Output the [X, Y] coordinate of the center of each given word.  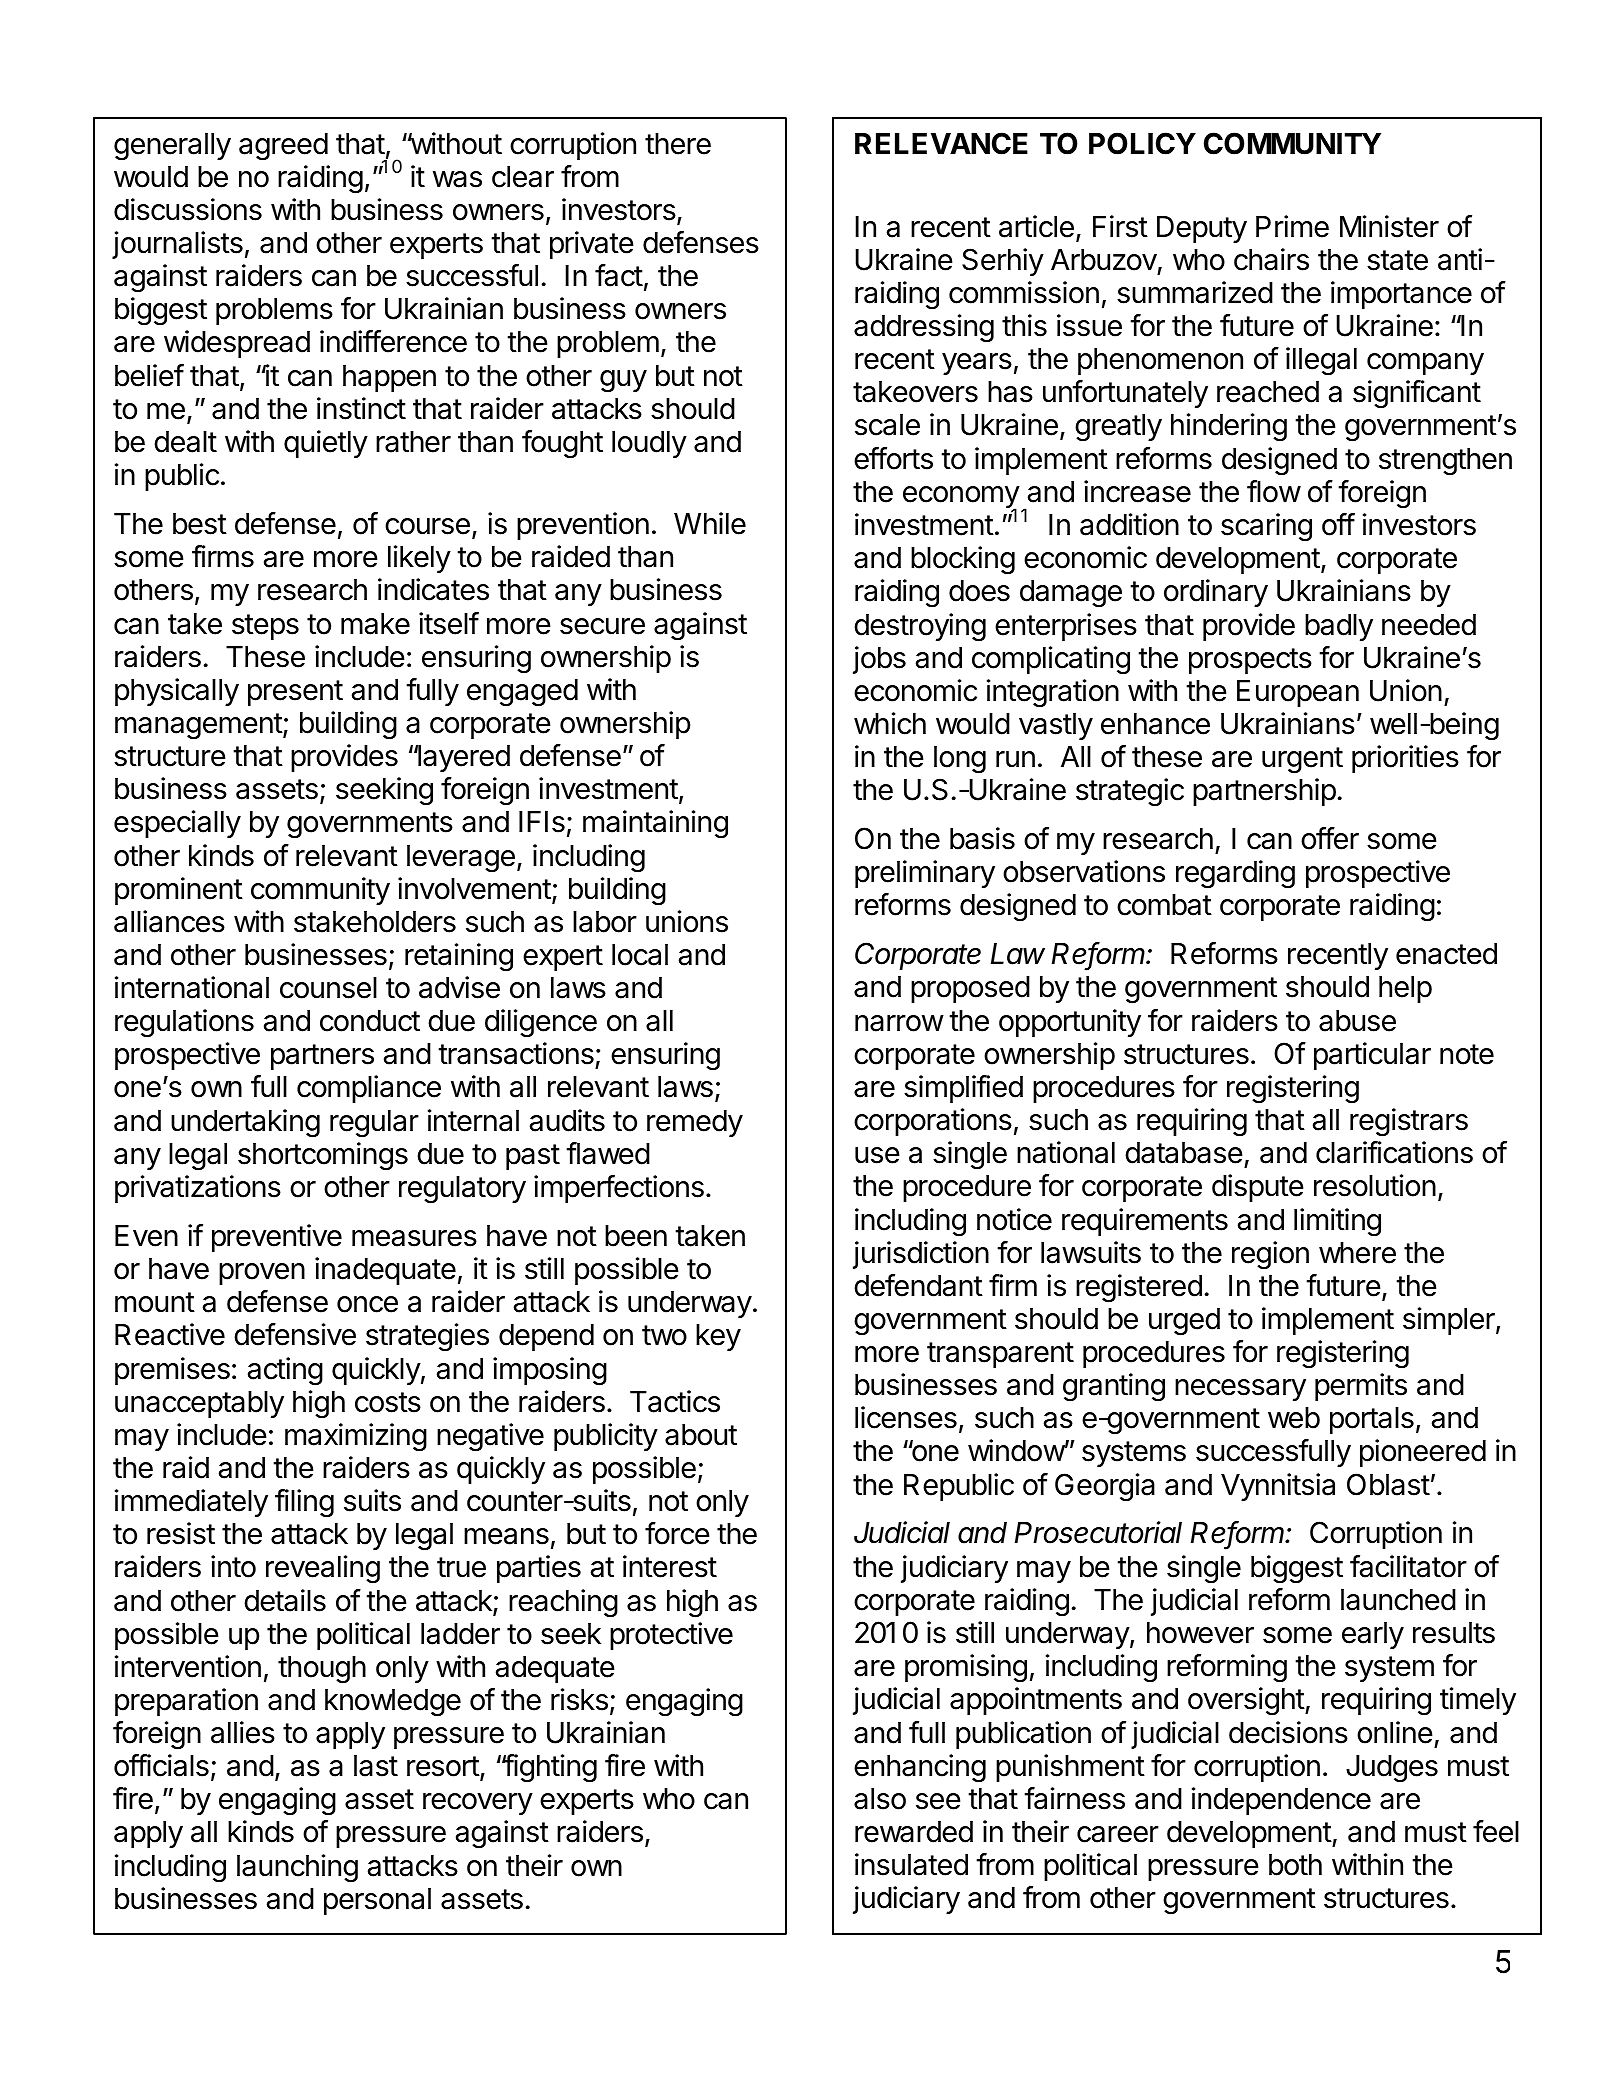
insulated [911, 1864]
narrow [899, 1023]
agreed [283, 147]
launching [297, 1868]
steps [265, 627]
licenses [906, 1417]
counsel [328, 988]
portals [1372, 1420]
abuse [1357, 1021]
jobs [879, 660]
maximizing [356, 1437]
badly [1339, 627]
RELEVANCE [941, 143]
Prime [1292, 226]
